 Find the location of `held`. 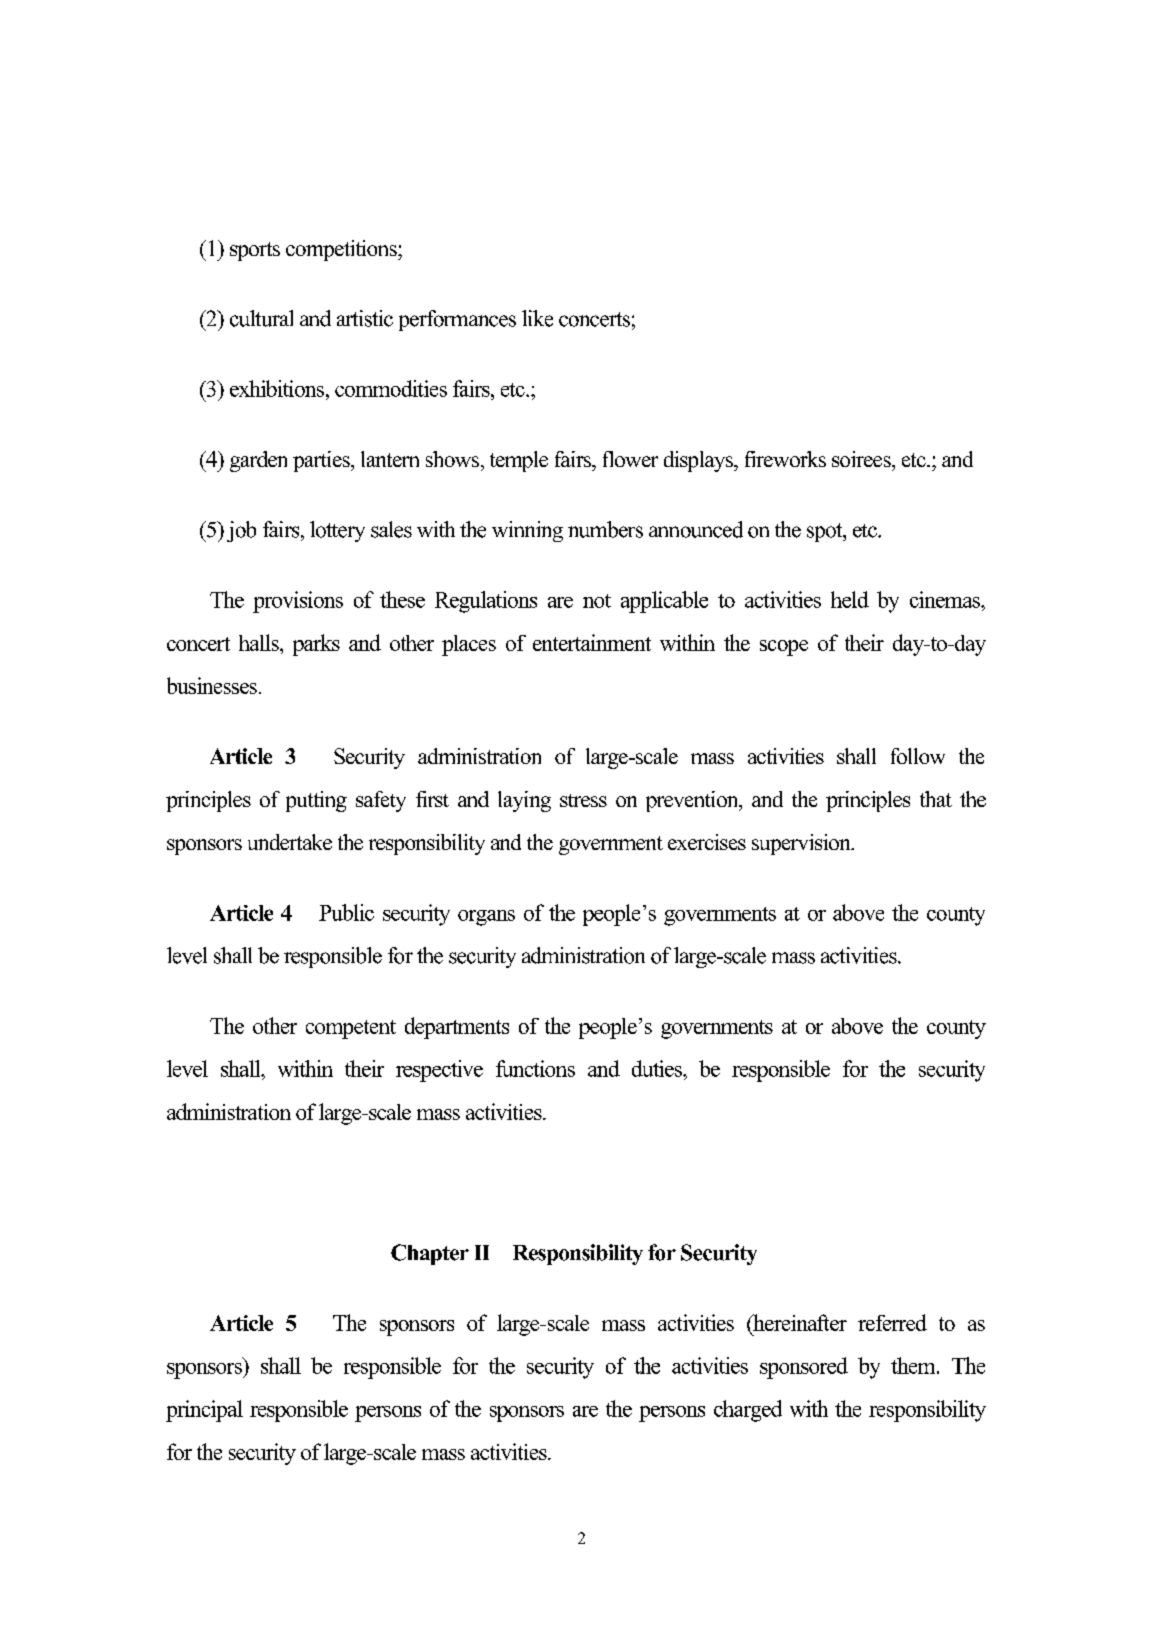

held is located at coordinates (850, 599).
